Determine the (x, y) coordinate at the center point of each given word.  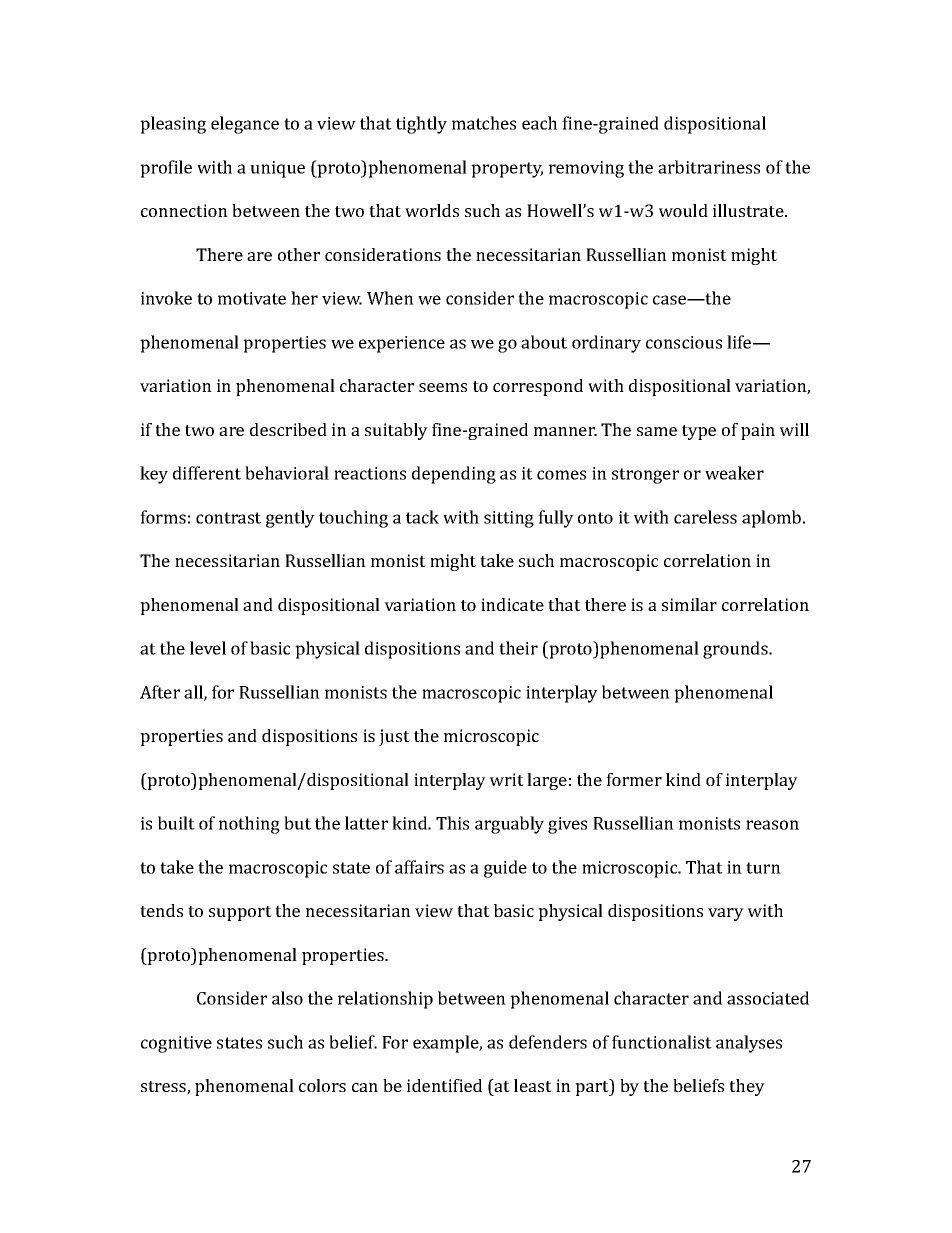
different (207, 473)
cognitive (176, 1044)
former (634, 779)
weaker (734, 473)
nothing (249, 825)
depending (454, 475)
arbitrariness (709, 167)
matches (484, 123)
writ (507, 779)
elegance (245, 125)
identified (444, 1085)
